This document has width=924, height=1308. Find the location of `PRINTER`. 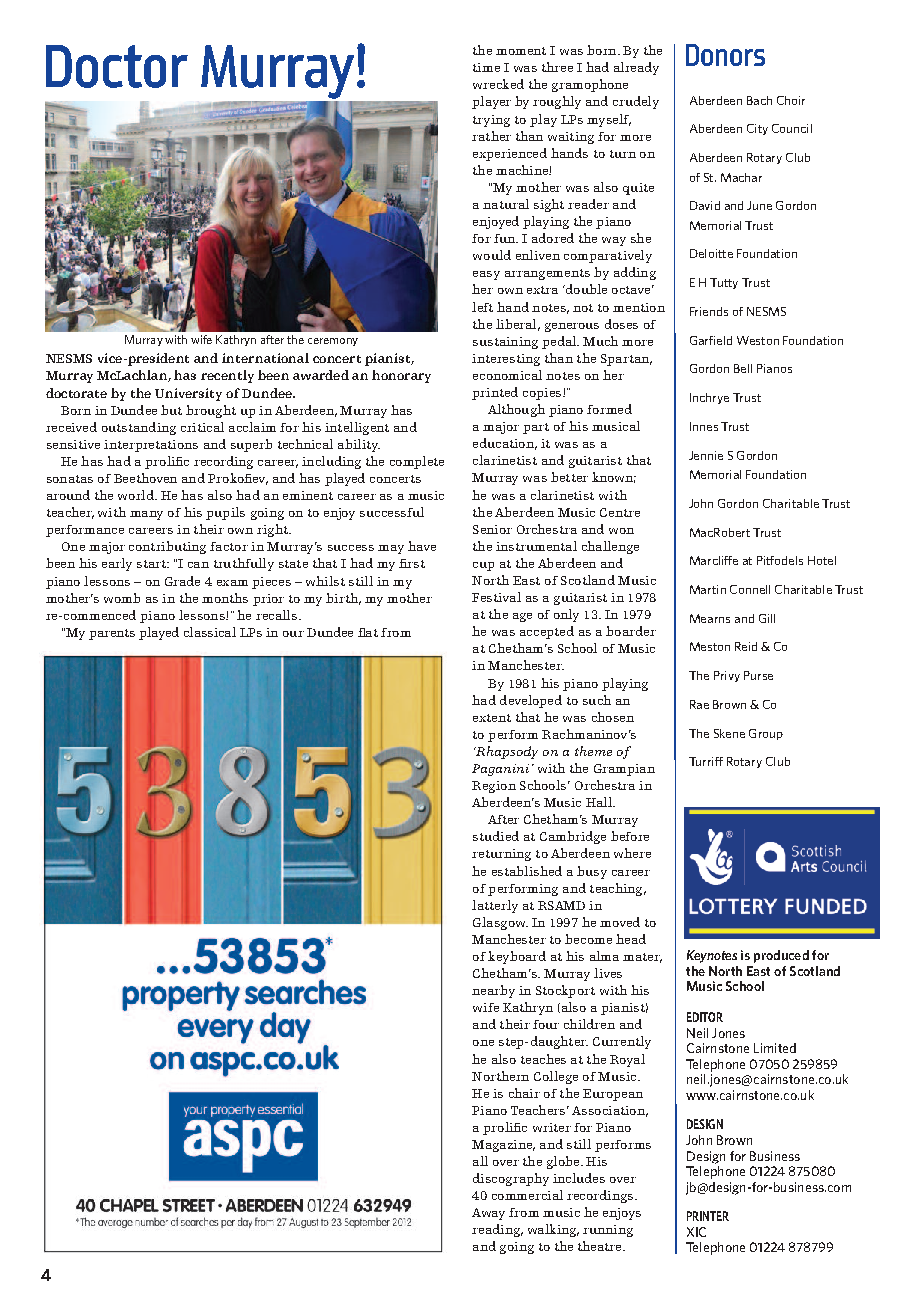

PRINTER is located at coordinates (708, 1216).
